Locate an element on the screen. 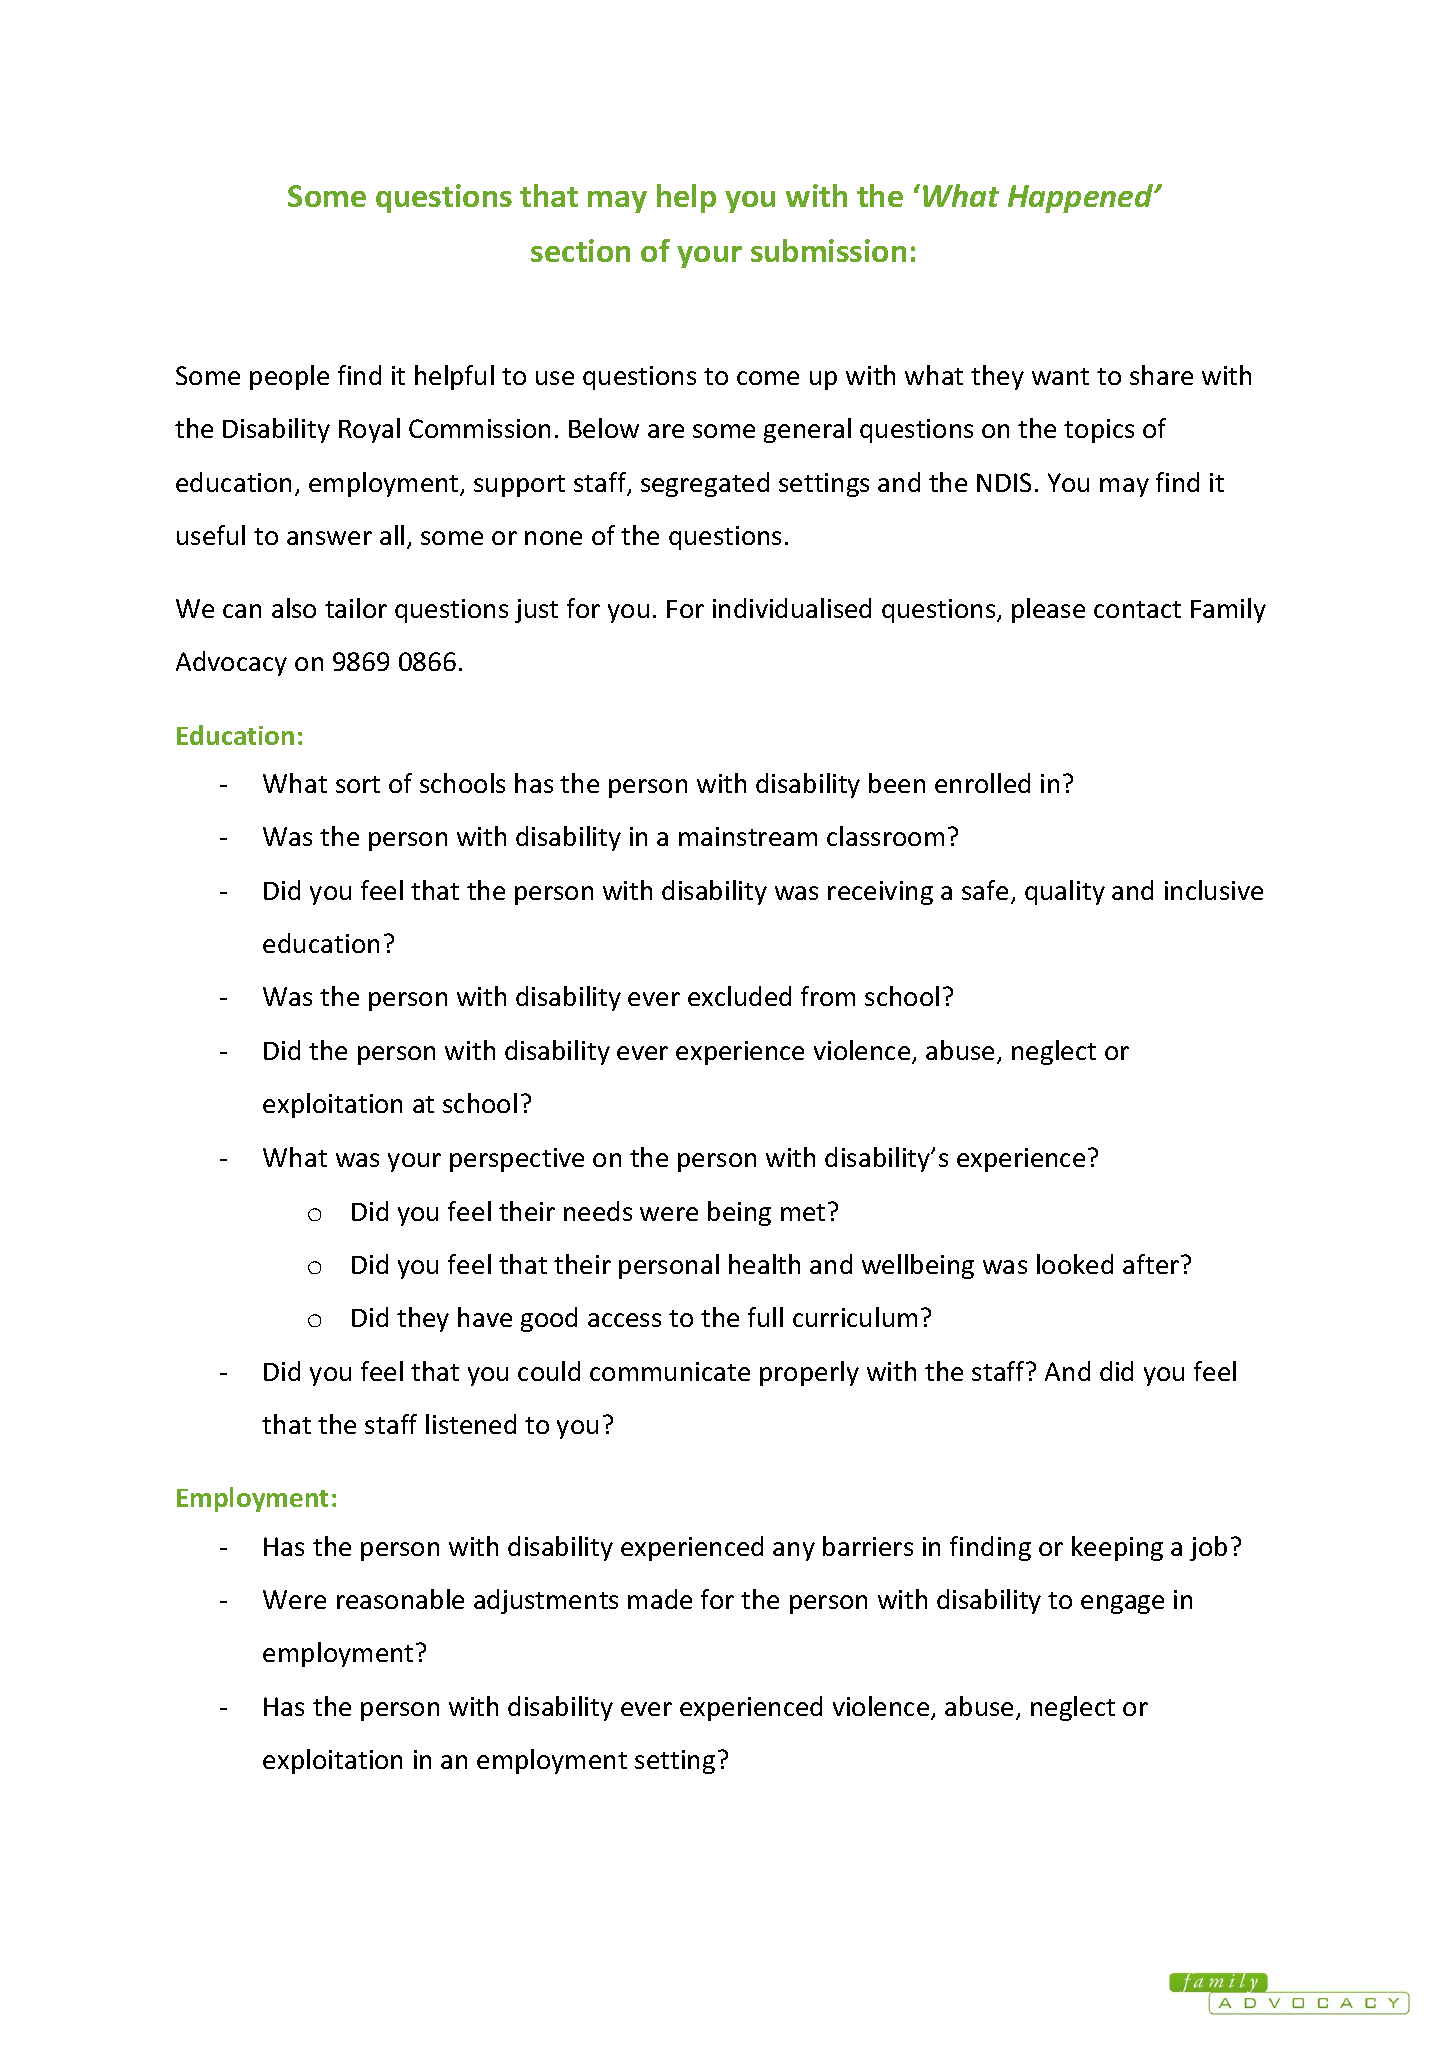 Image resolution: width=1449 pixels, height=2049 pixels. mainstream is located at coordinates (748, 836).
